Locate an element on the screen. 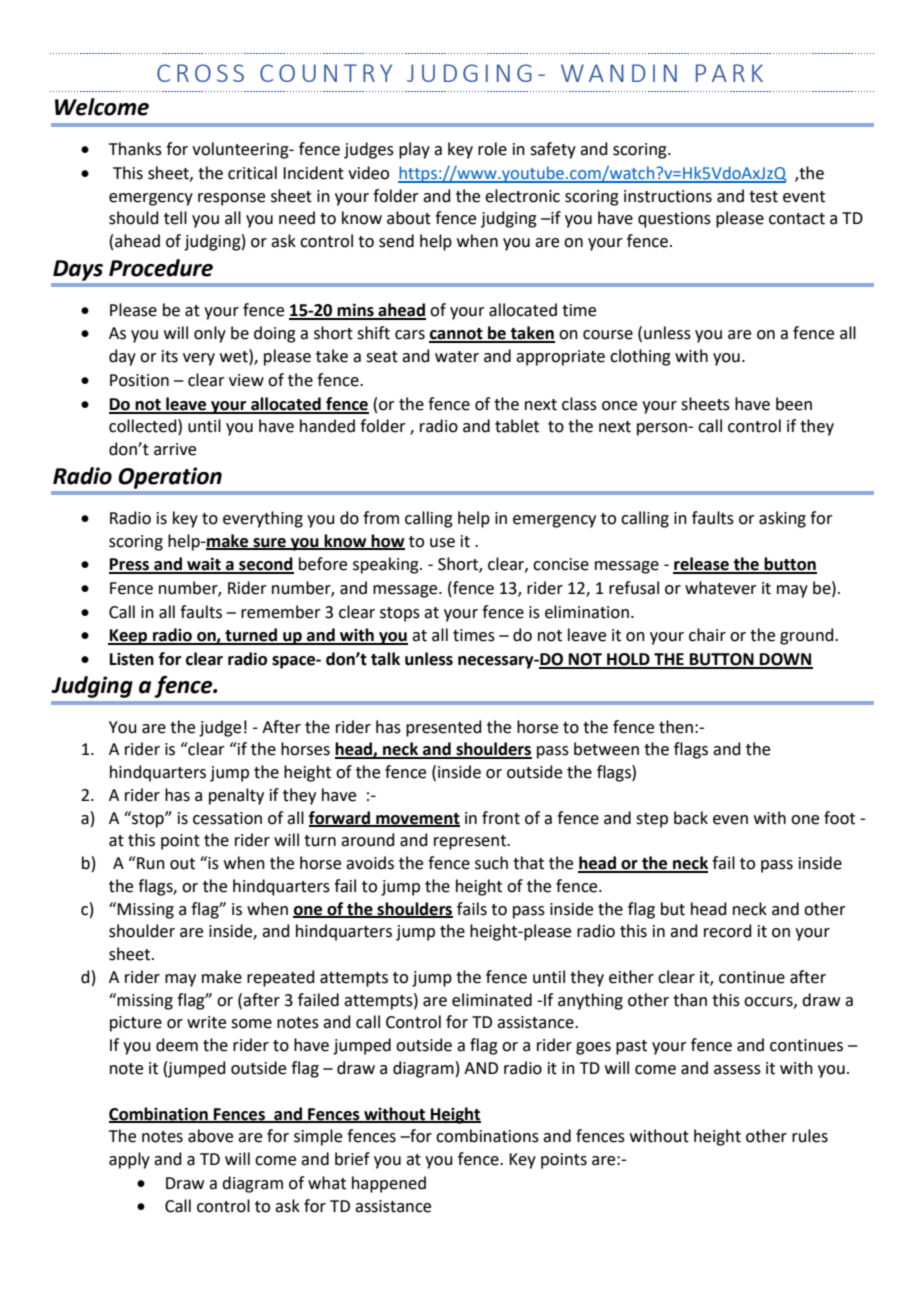 The width and height of the screenshot is (924, 1308). talk is located at coordinates (385, 659).
